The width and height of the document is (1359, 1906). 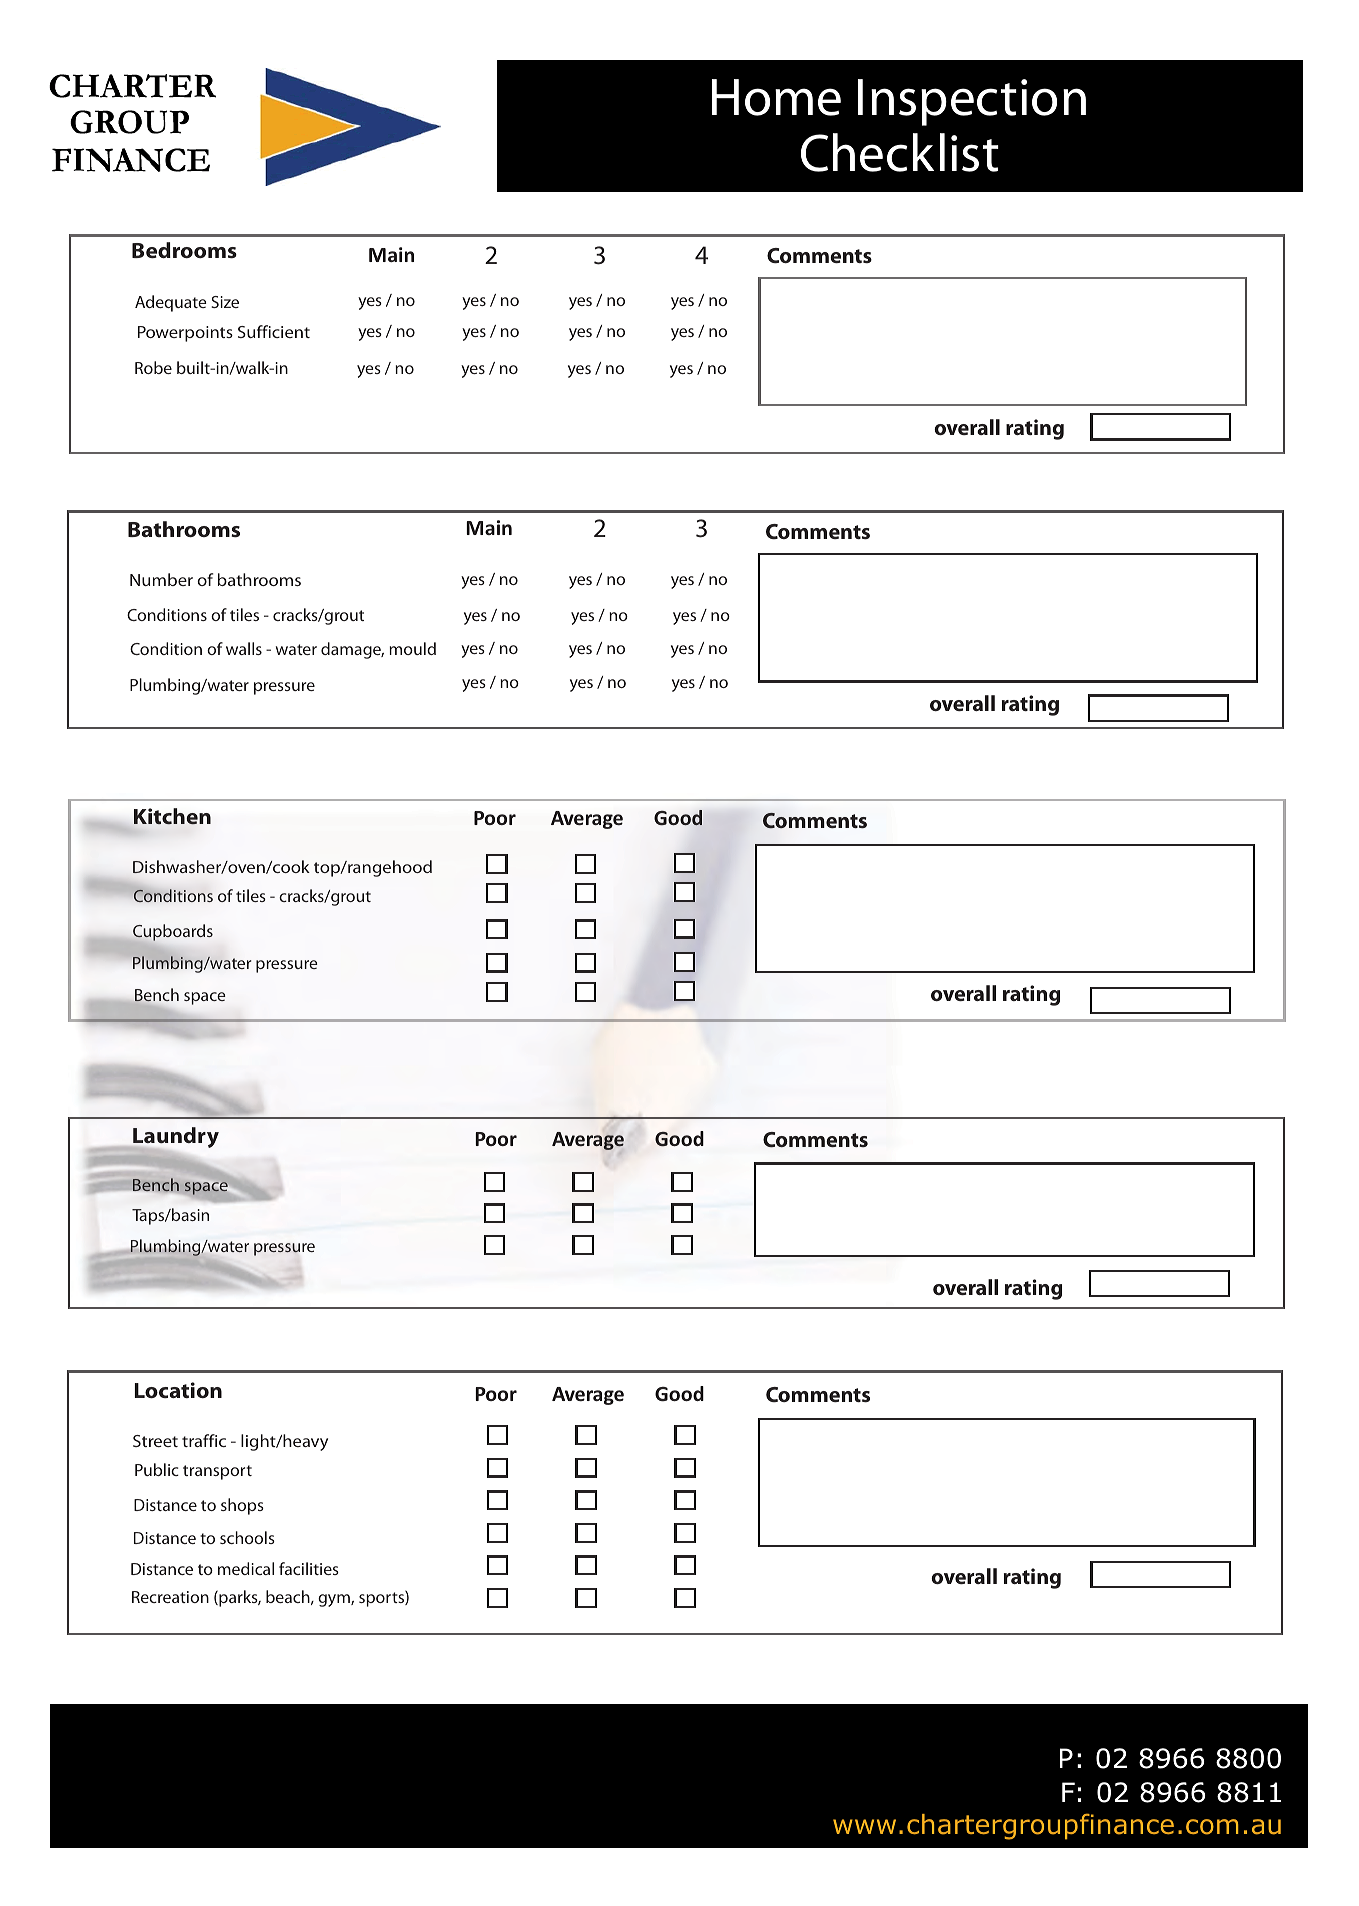 What do you see at coordinates (172, 816) in the document?
I see `Kitchen` at bounding box center [172, 816].
